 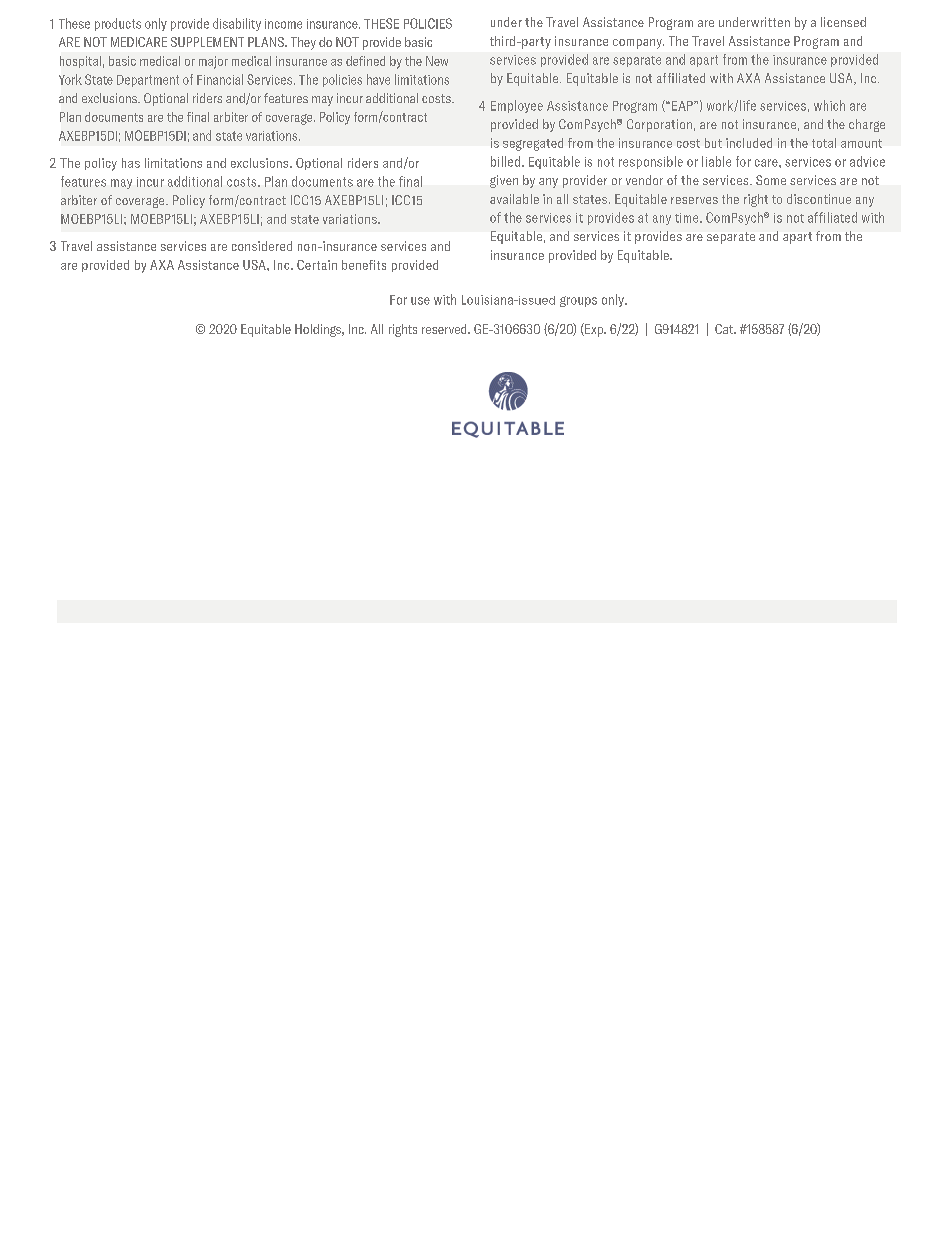 What do you see at coordinates (118, 24) in the page?
I see `products` at bounding box center [118, 24].
